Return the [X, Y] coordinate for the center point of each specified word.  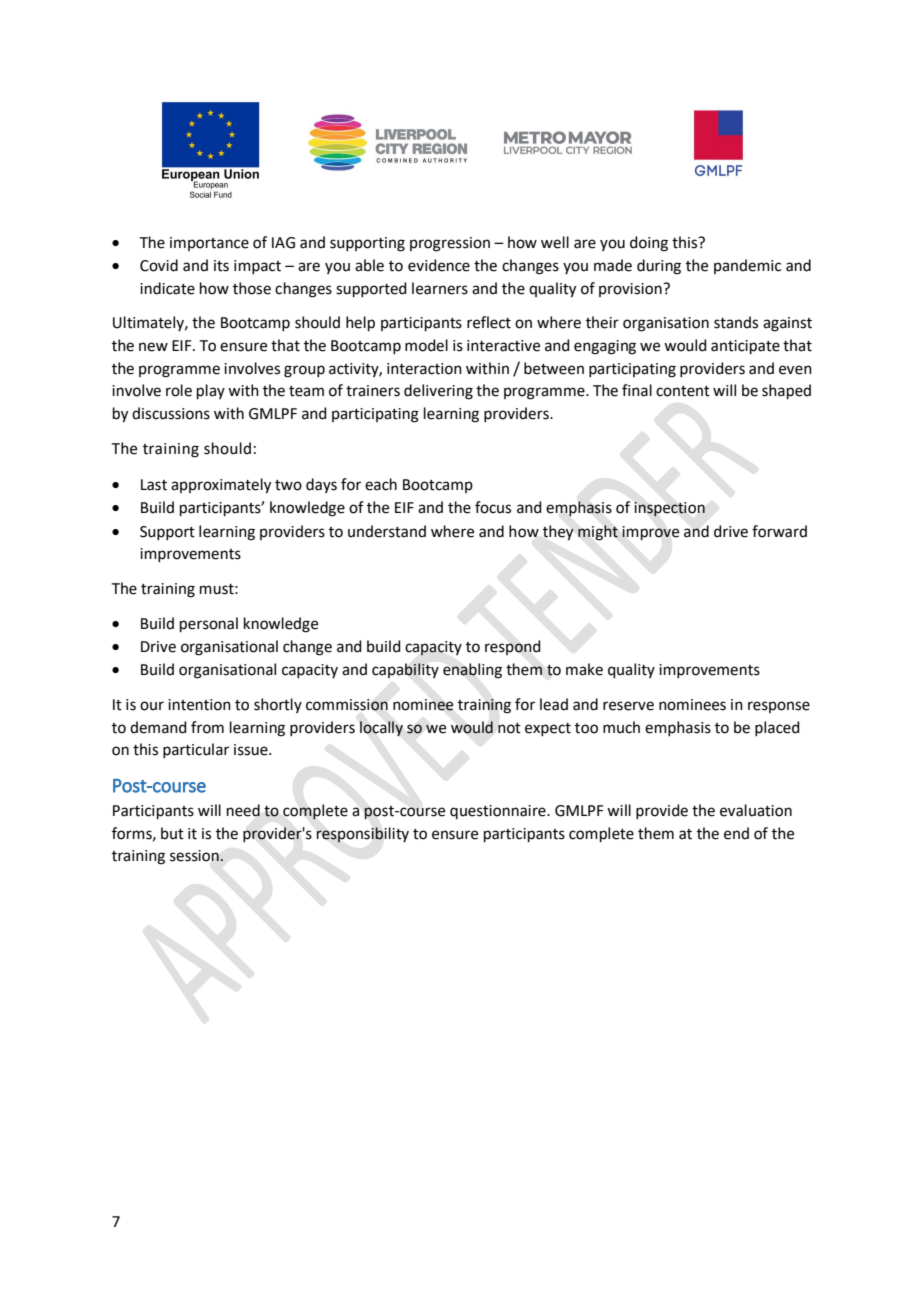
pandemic [747, 266]
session [195, 856]
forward [779, 531]
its [221, 266]
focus [493, 507]
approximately [221, 486]
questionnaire [499, 812]
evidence [439, 265]
